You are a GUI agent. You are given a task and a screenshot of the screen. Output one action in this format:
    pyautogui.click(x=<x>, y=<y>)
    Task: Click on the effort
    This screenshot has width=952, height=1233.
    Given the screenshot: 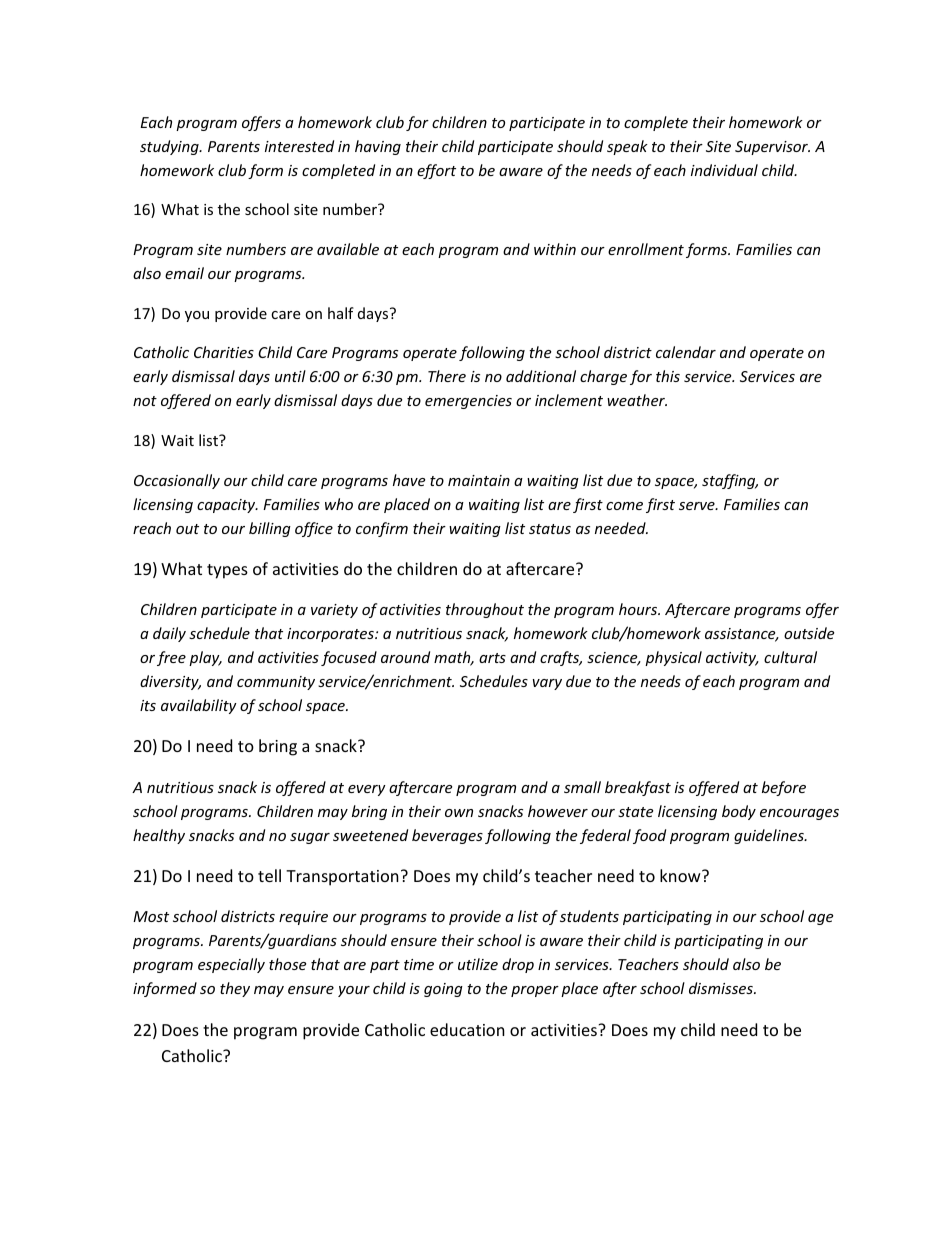 What is the action you would take?
    pyautogui.click(x=436, y=171)
